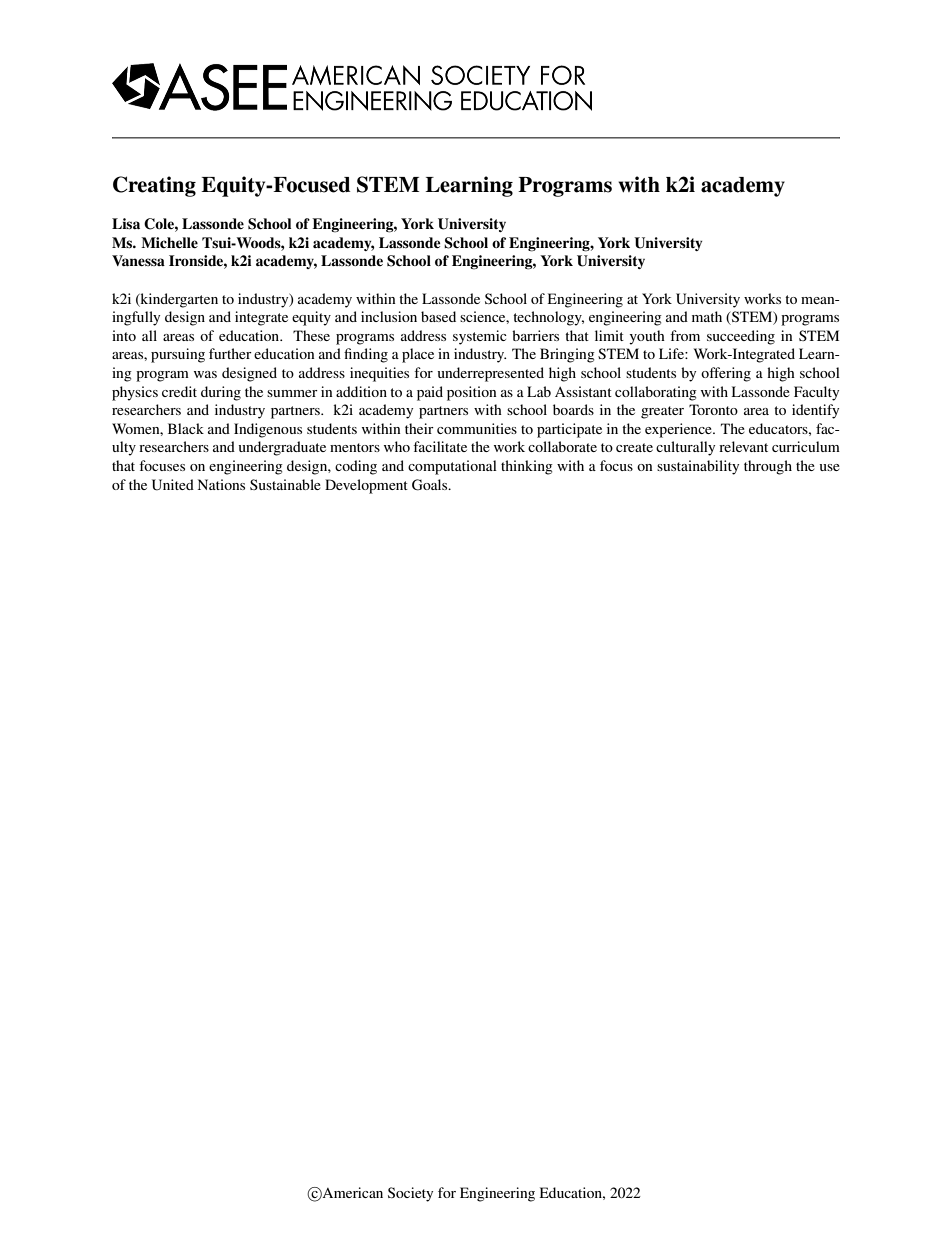 This page has height=1233, width=952. I want to click on relevant, so click(743, 446).
